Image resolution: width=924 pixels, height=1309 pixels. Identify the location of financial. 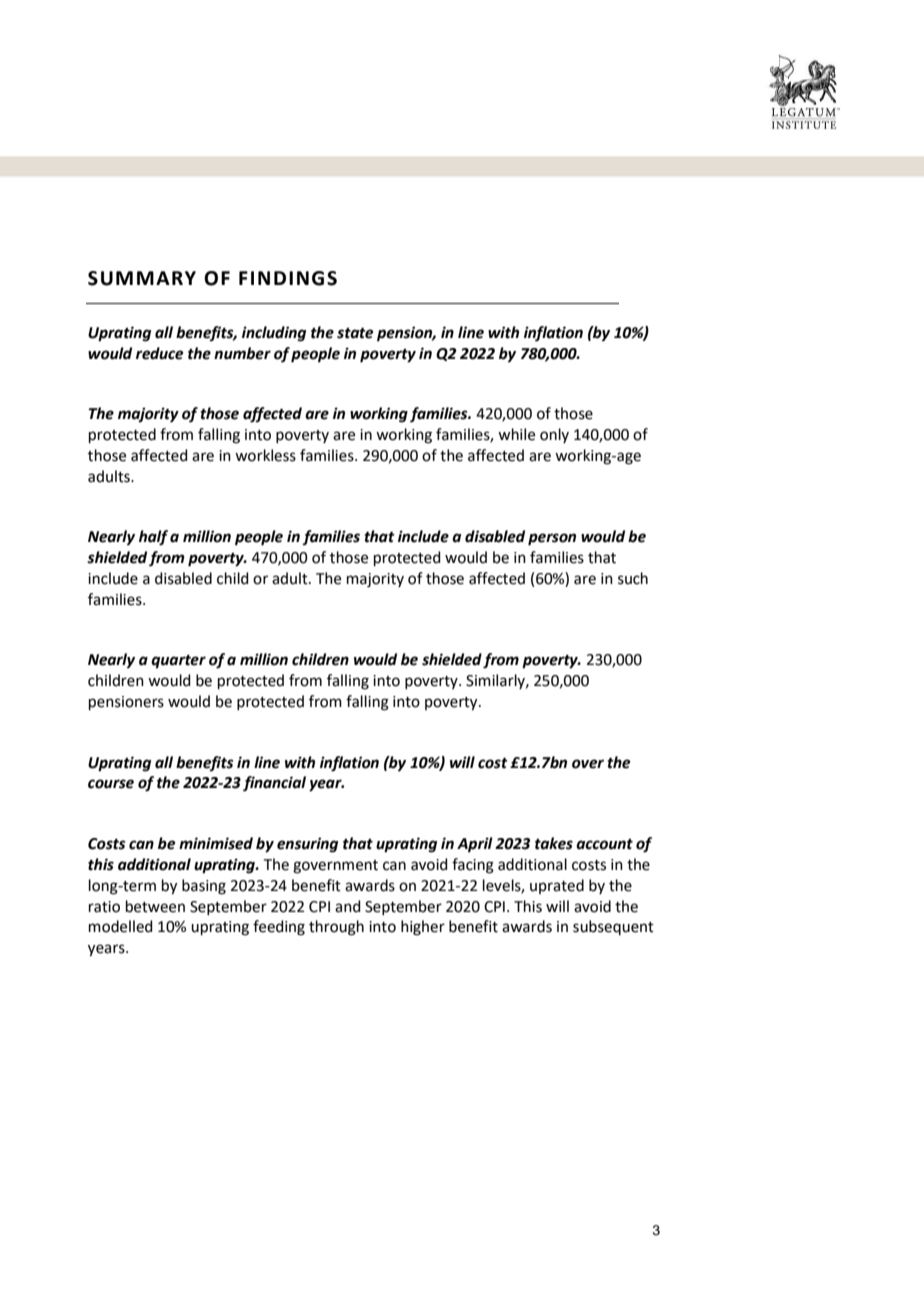
(274, 784).
